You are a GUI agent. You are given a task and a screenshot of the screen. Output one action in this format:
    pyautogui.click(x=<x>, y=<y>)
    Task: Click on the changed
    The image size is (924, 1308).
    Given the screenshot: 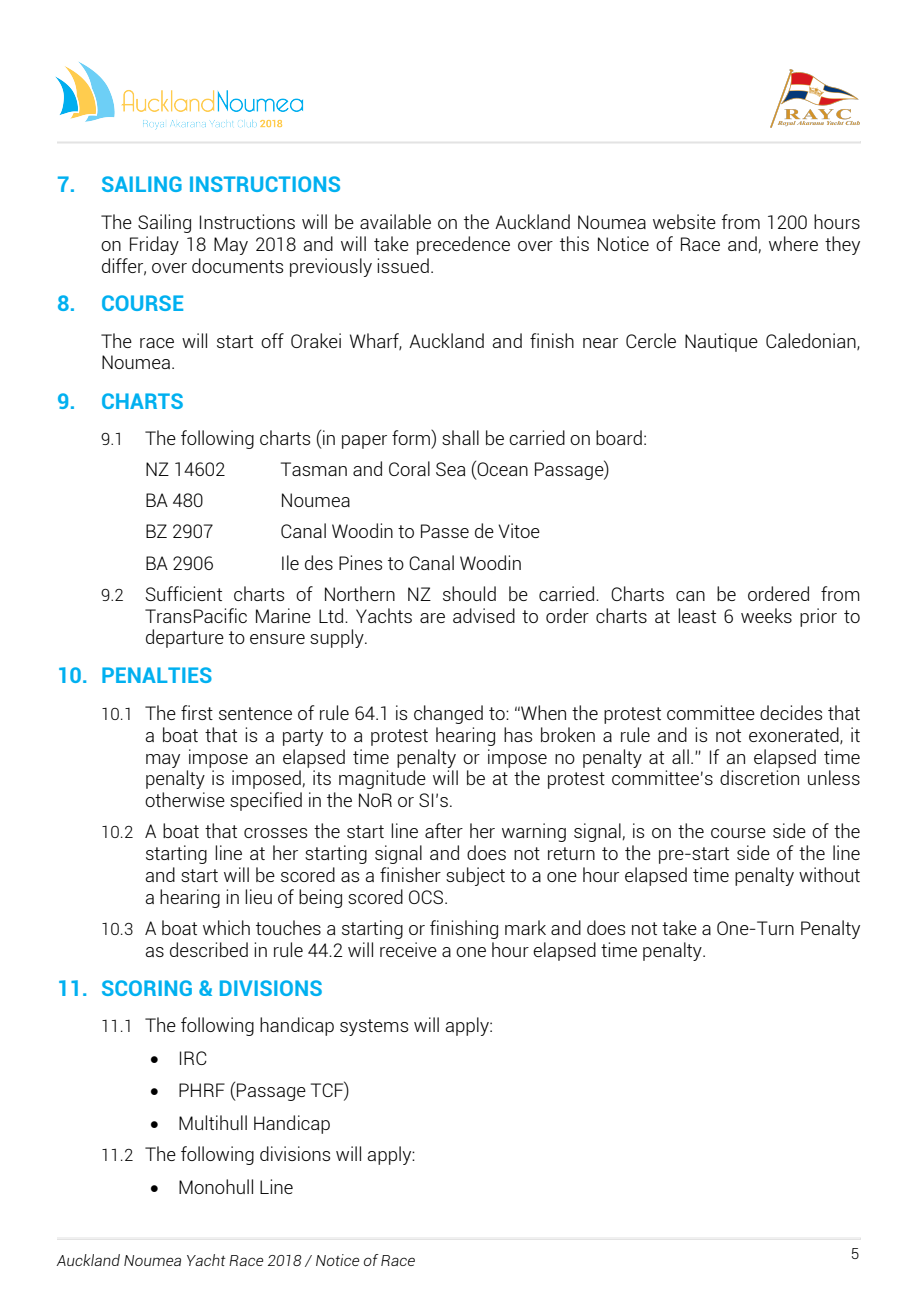 What is the action you would take?
    pyautogui.click(x=448, y=714)
